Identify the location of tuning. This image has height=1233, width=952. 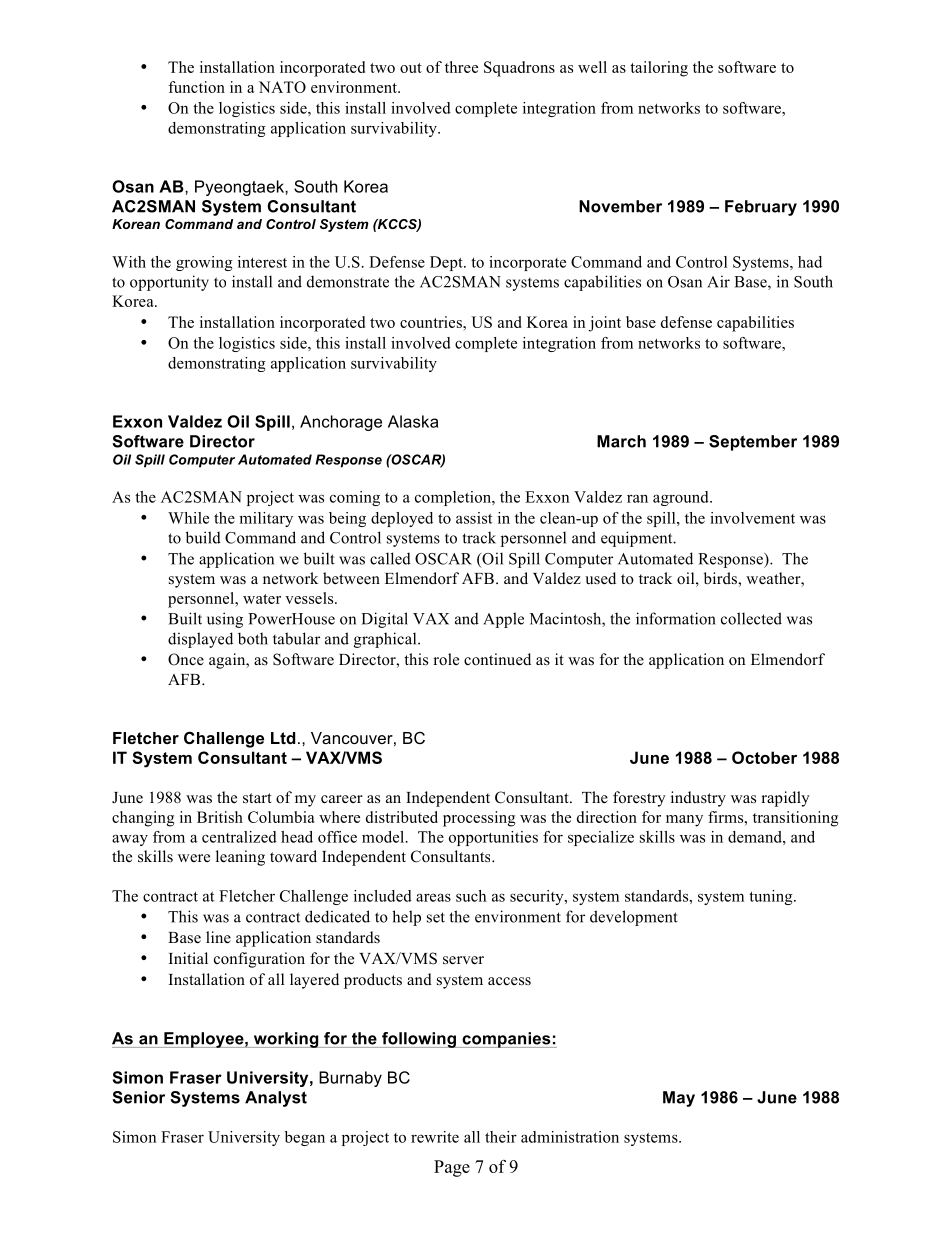
(772, 897).
